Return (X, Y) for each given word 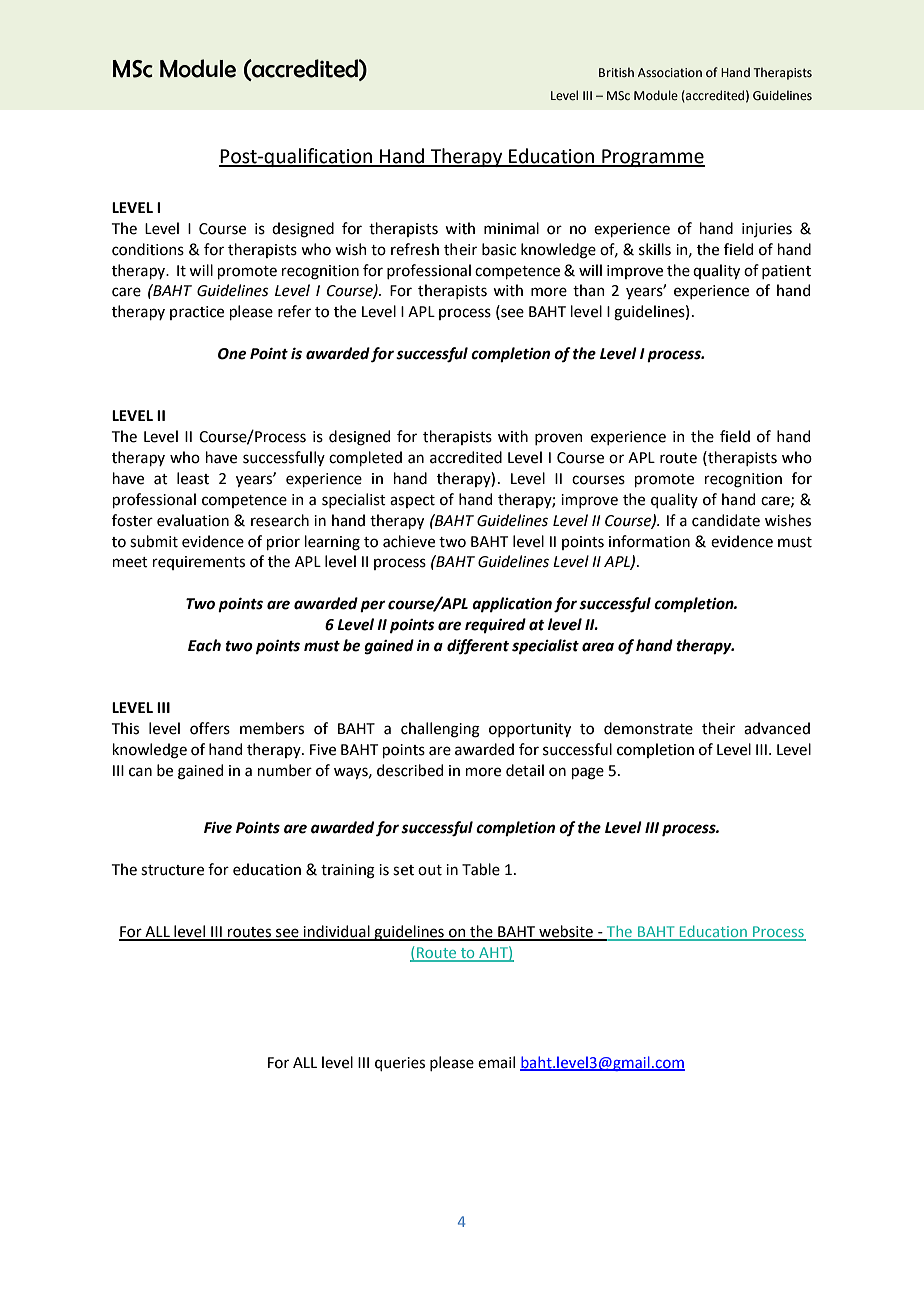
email (496, 1062)
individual (336, 932)
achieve (409, 541)
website (566, 932)
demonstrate (648, 728)
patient (786, 272)
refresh (415, 249)
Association (670, 73)
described (410, 770)
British (616, 72)
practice (197, 313)
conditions (148, 249)
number (285, 770)
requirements (199, 563)
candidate (726, 520)
